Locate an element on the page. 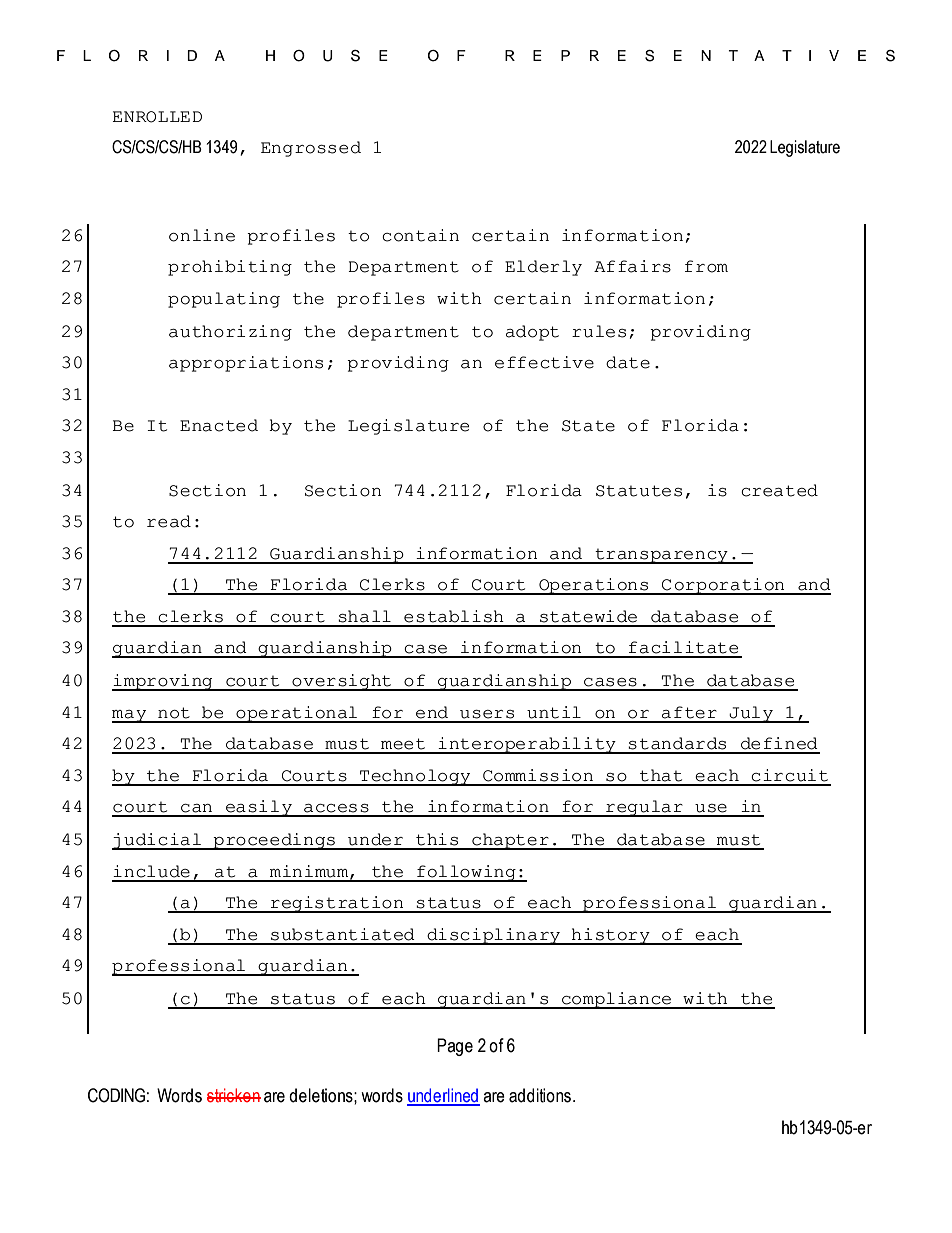 The height and width of the page is (1233, 952). contain is located at coordinates (420, 235).
